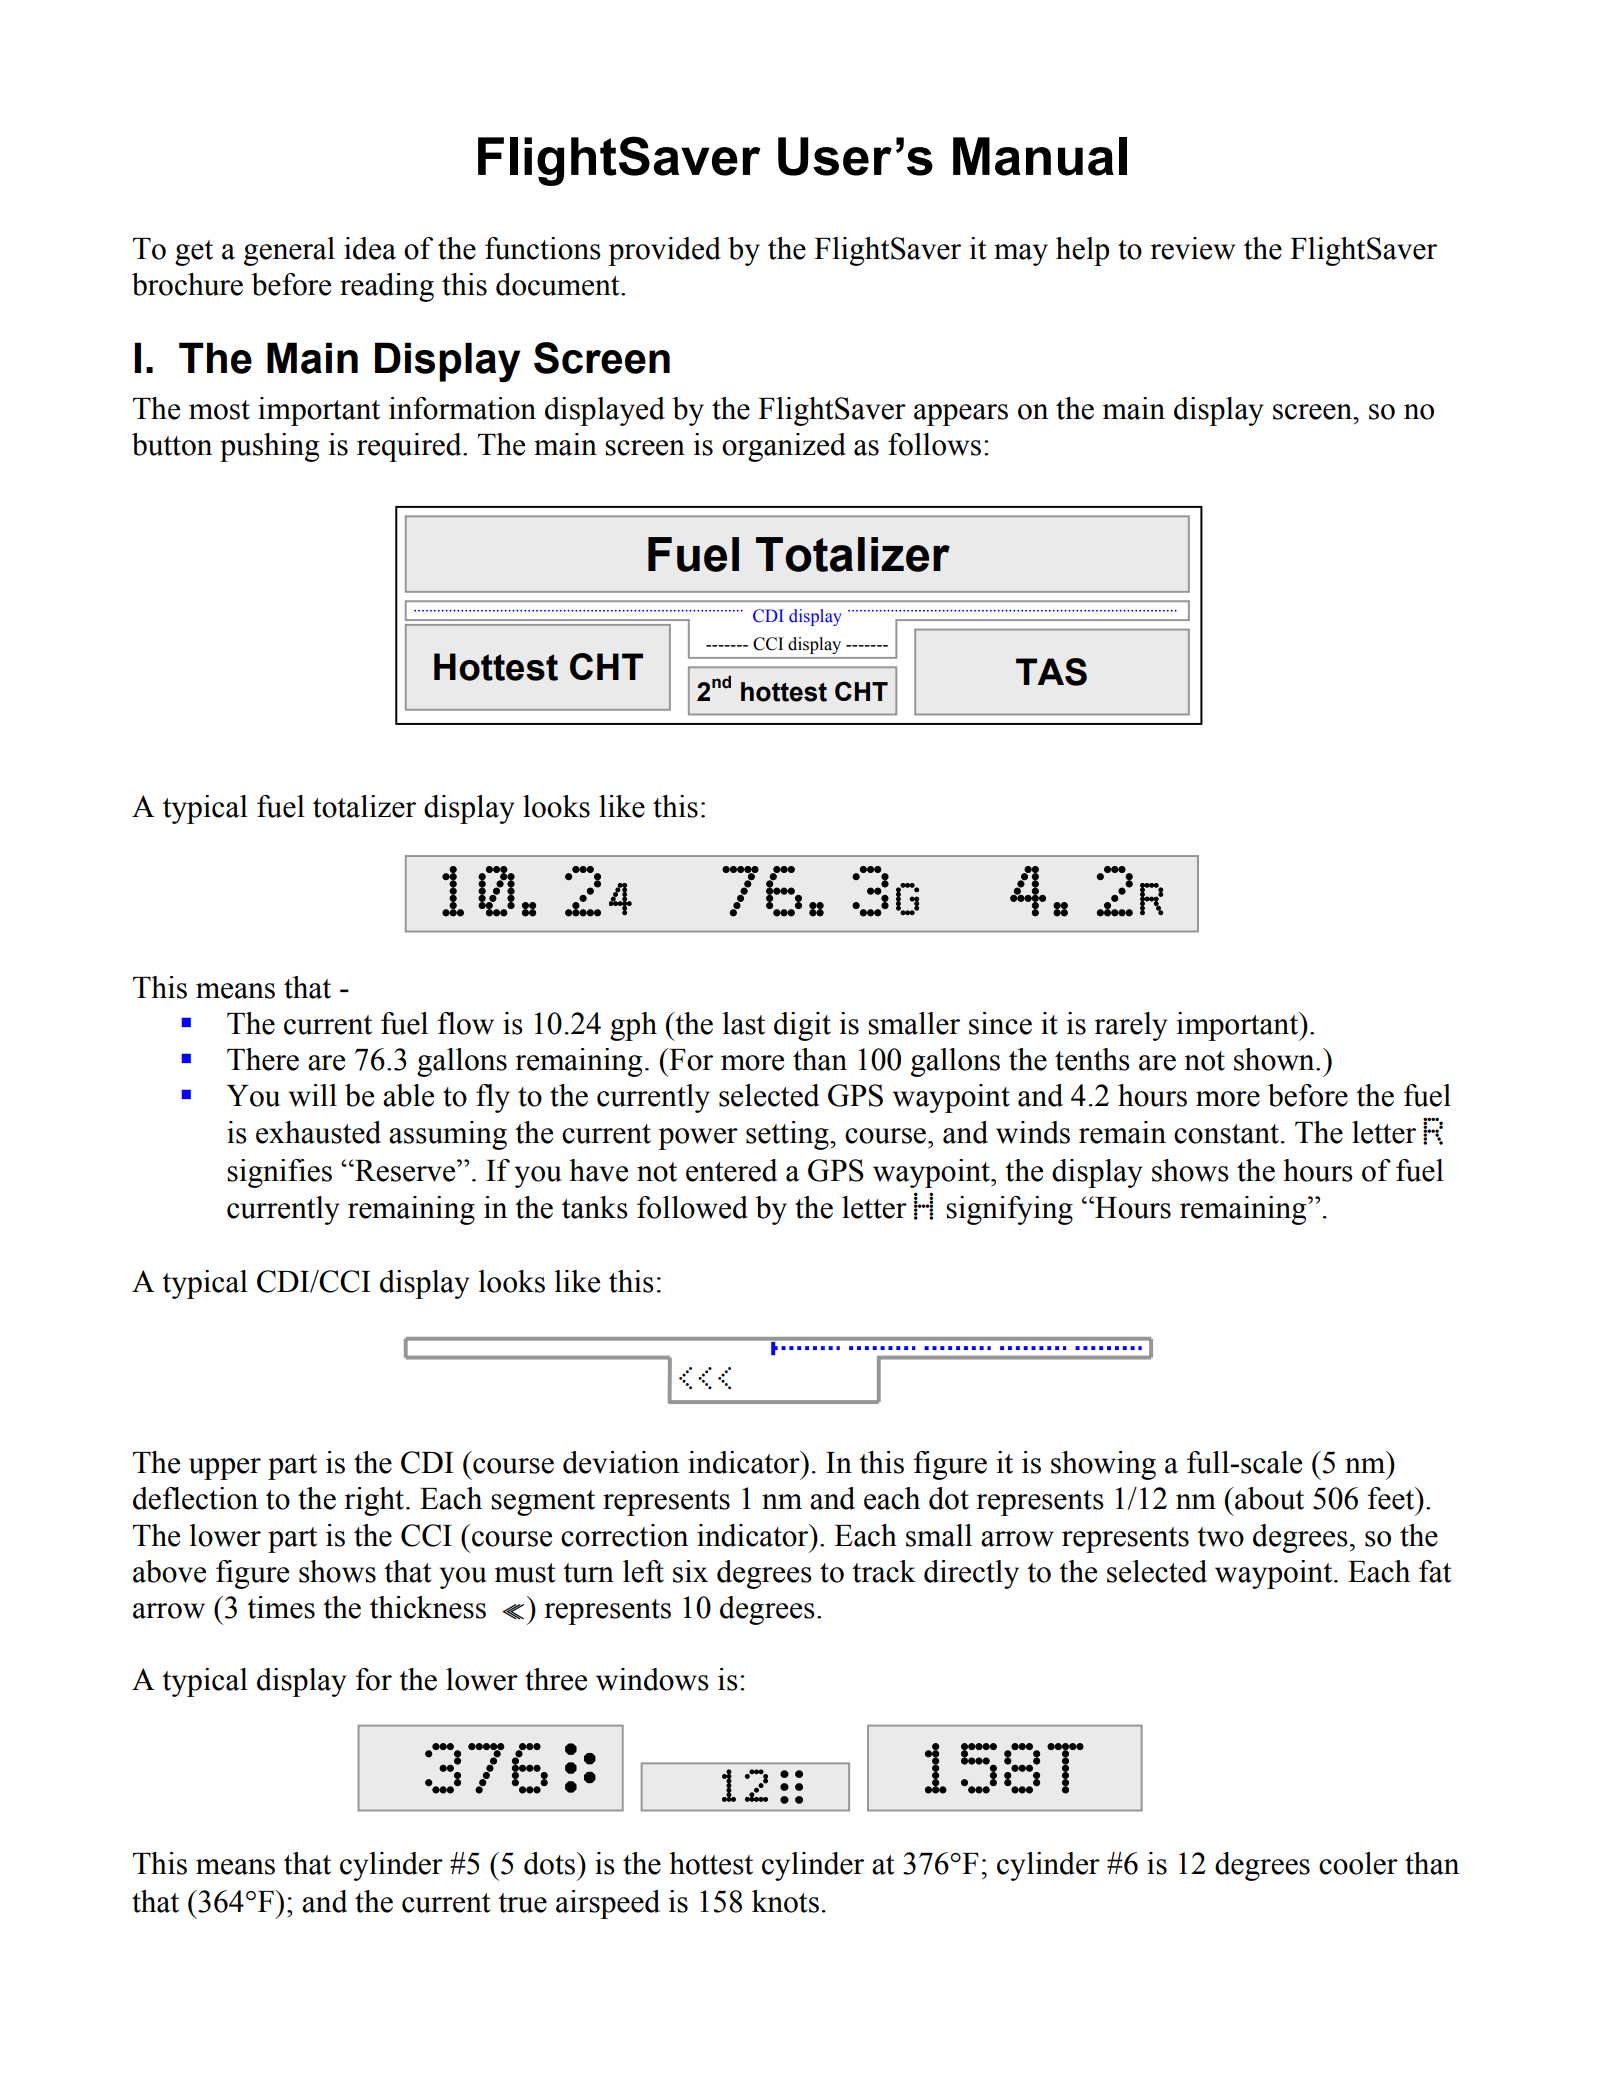  I want to click on TAS, so click(1051, 672).
